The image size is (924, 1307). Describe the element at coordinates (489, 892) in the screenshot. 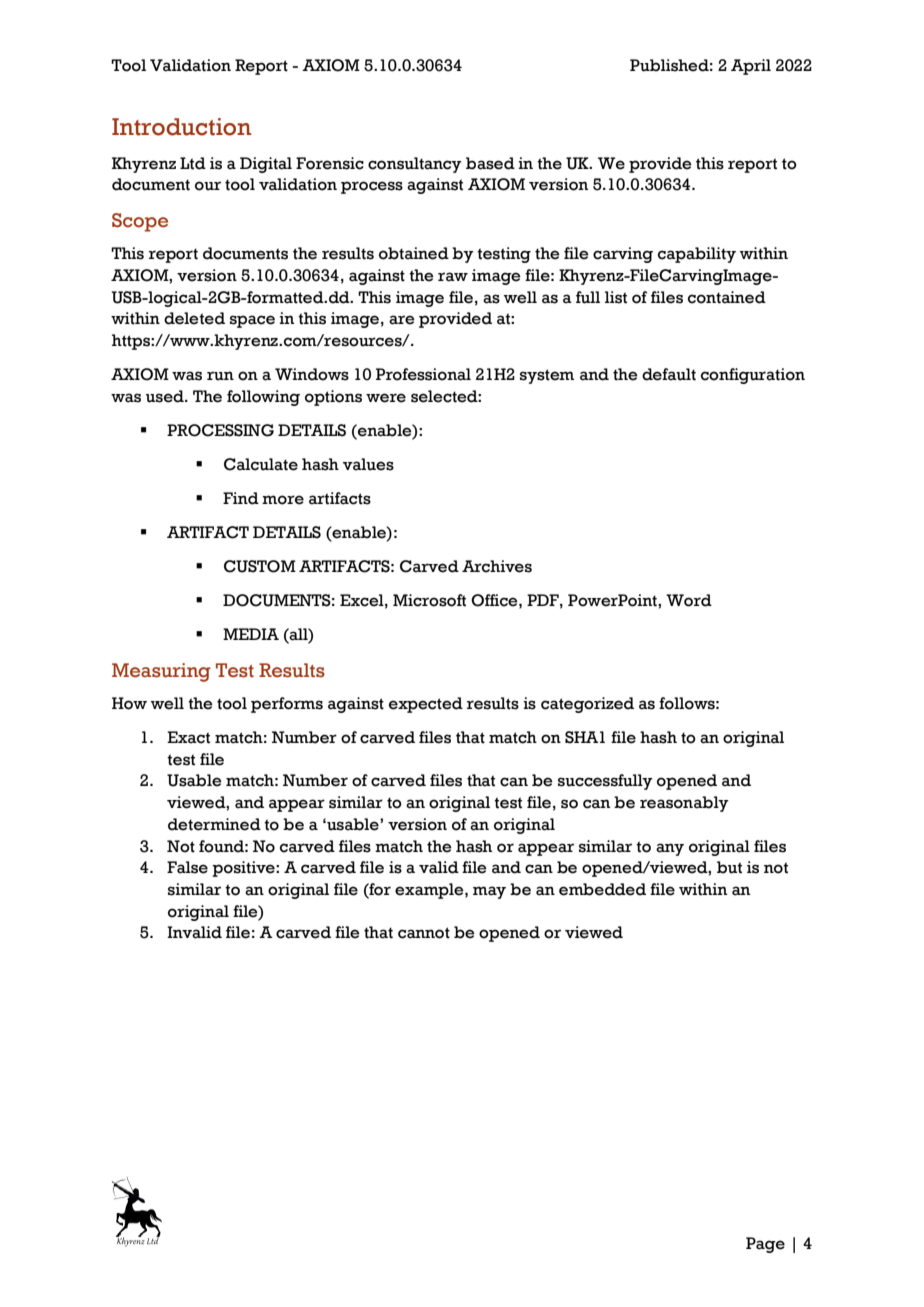

I see `may` at that location.
